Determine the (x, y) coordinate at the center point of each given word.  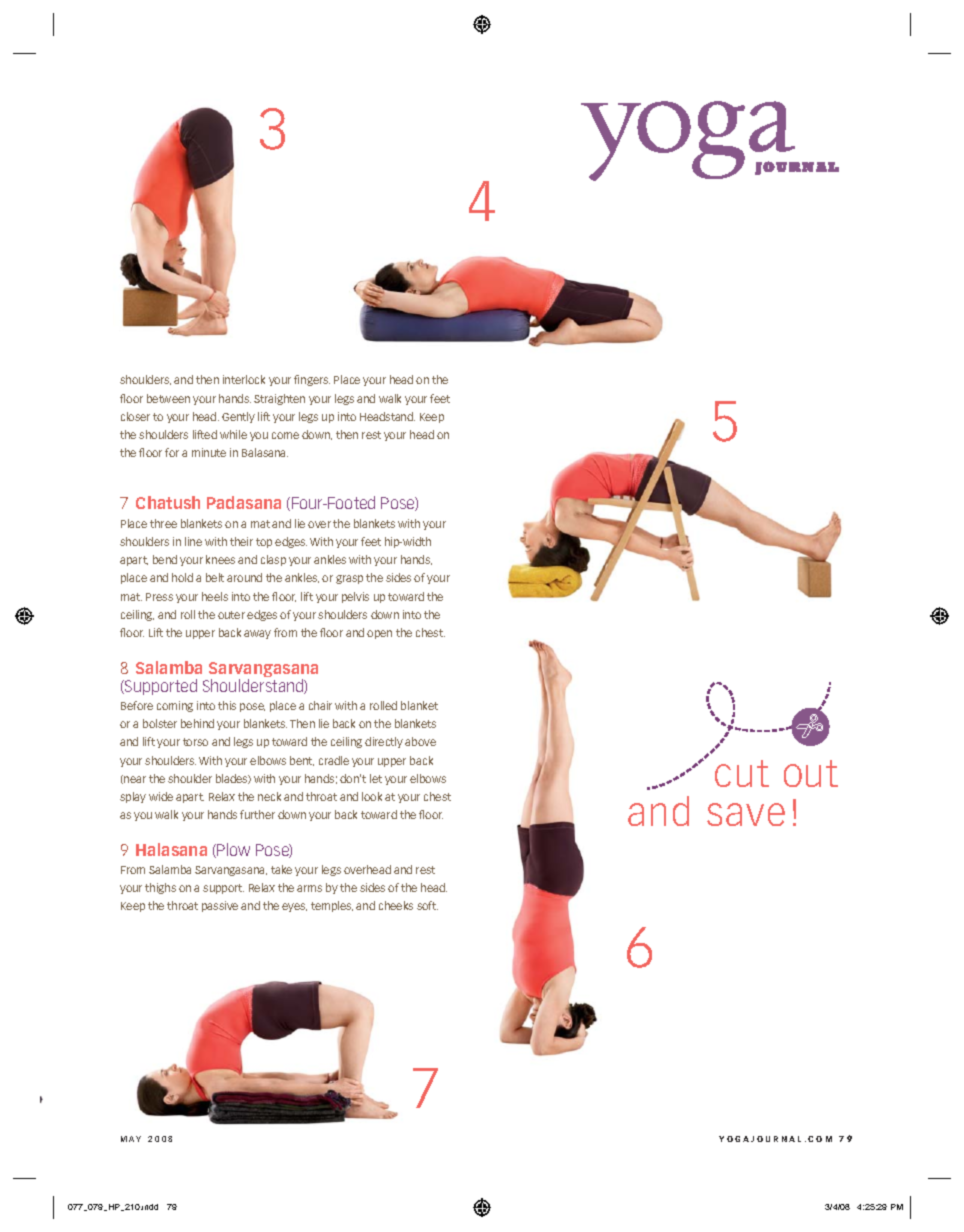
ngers (315, 381)
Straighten (279, 399)
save (746, 814)
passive (220, 906)
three (163, 523)
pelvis (355, 597)
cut (742, 773)
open (379, 634)
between (168, 398)
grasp (349, 579)
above (420, 741)
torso (195, 742)
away (257, 634)
